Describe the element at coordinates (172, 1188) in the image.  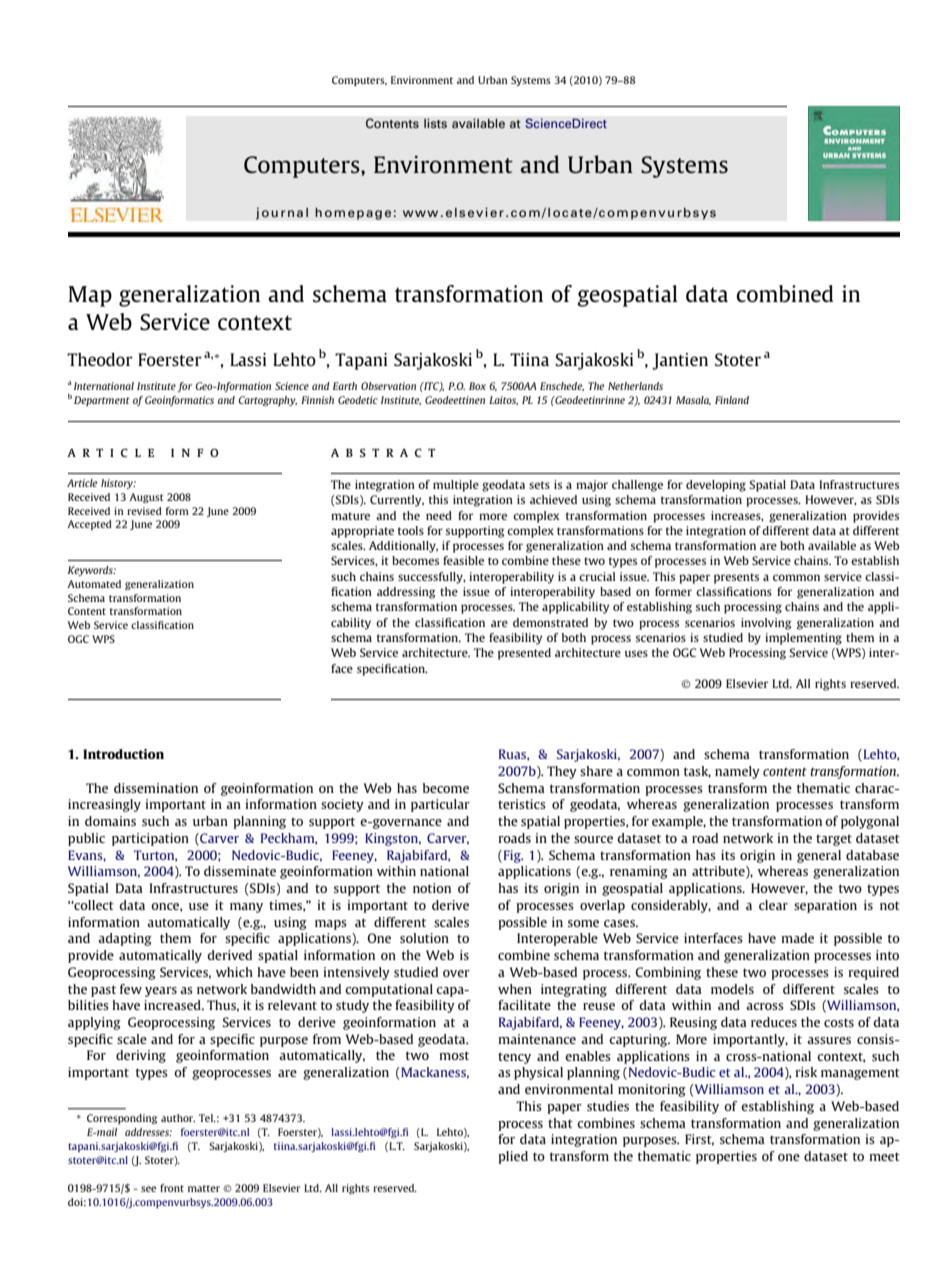
I see `front` at that location.
